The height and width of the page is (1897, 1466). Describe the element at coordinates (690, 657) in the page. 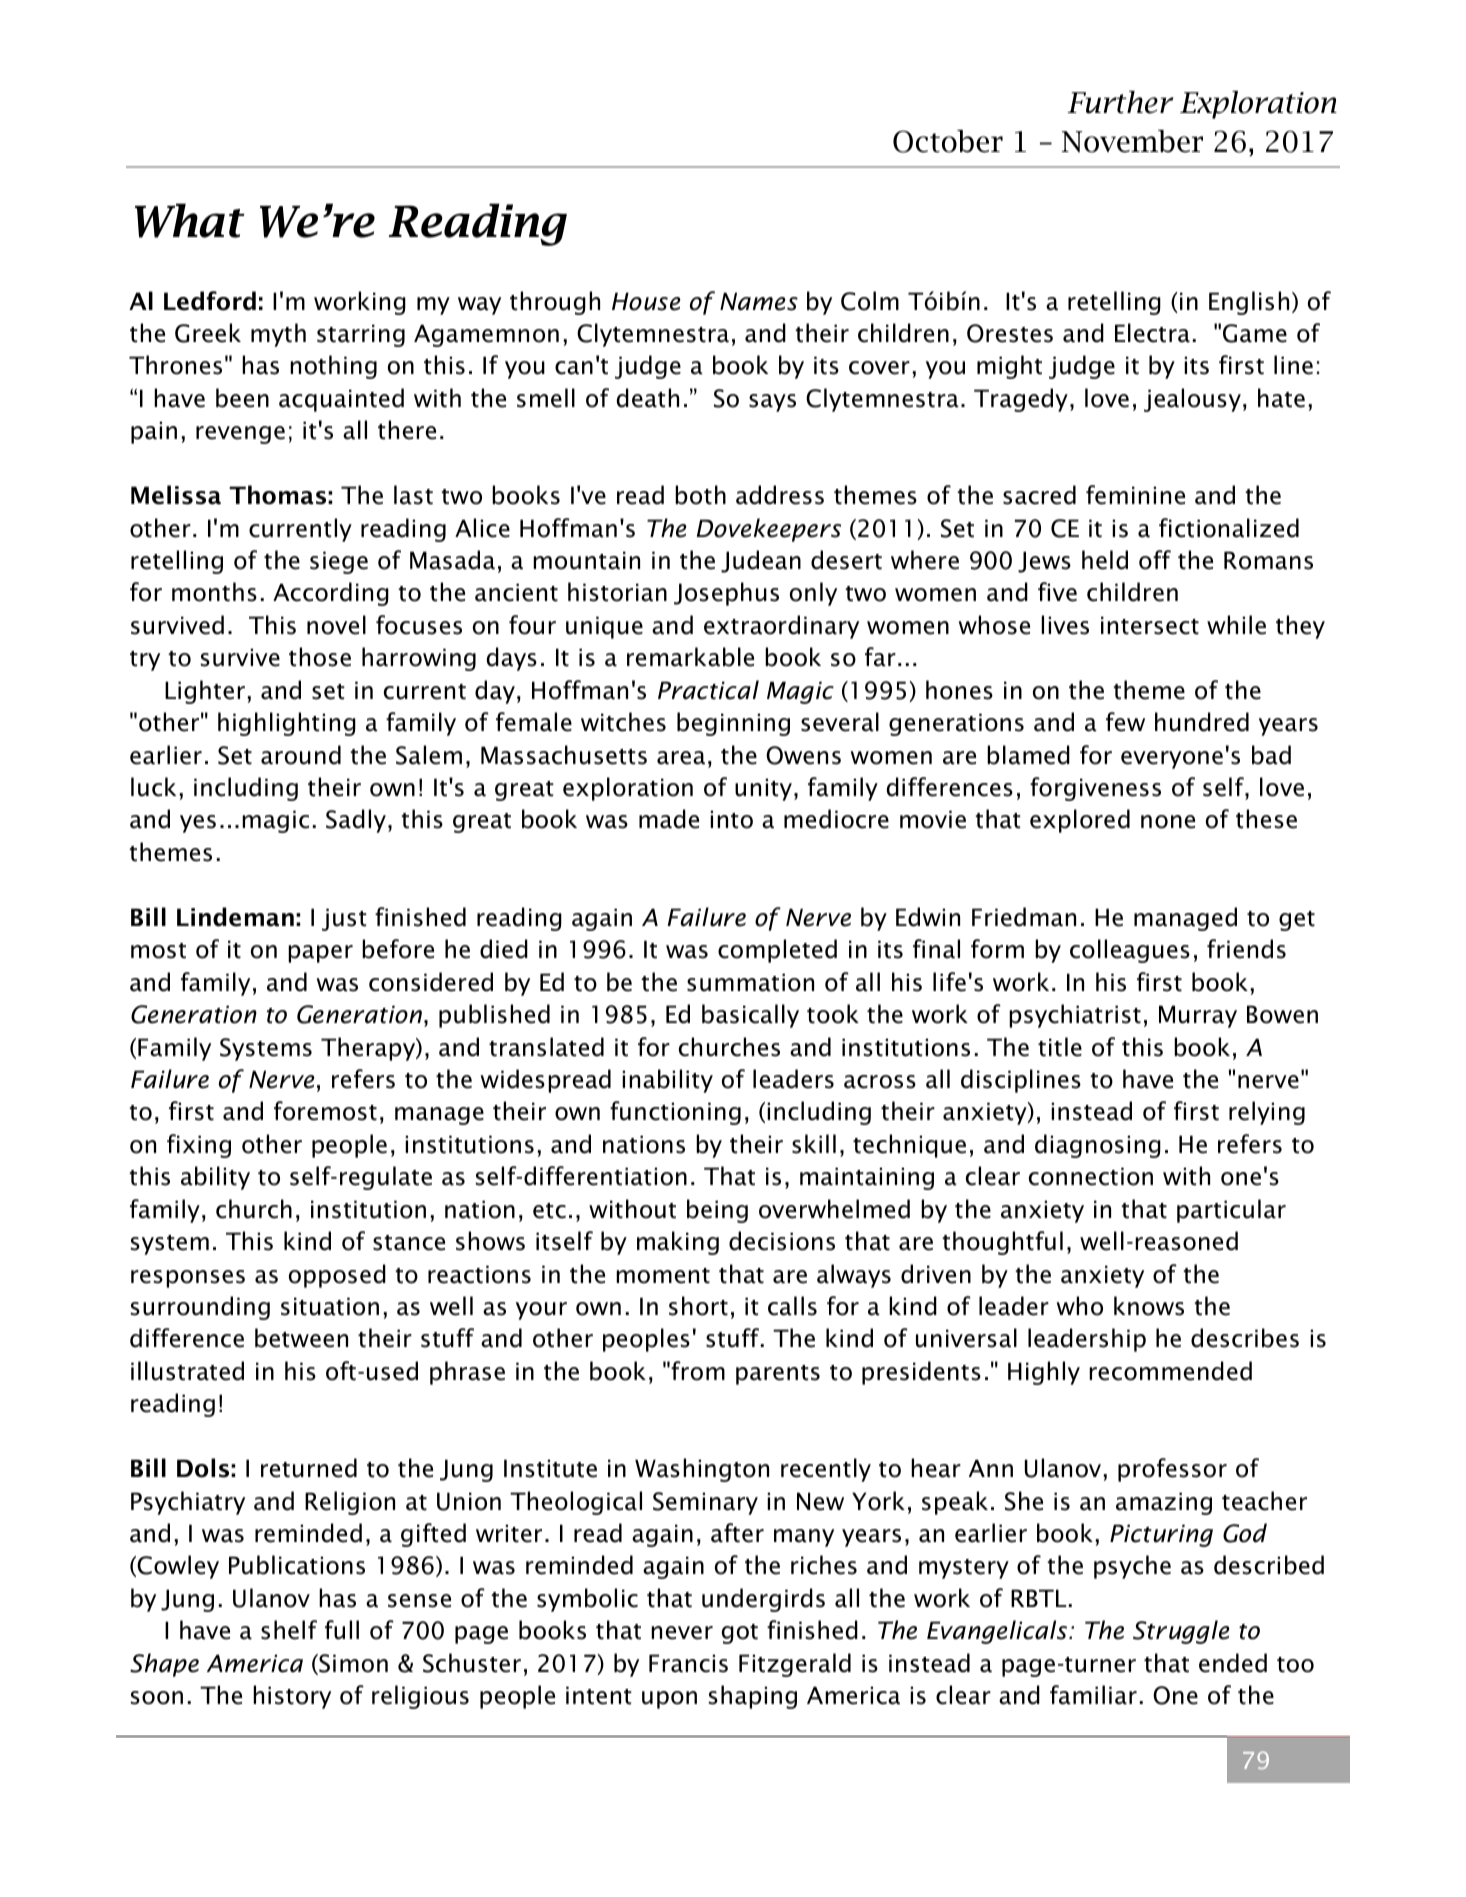

I see `remarkable` at that location.
